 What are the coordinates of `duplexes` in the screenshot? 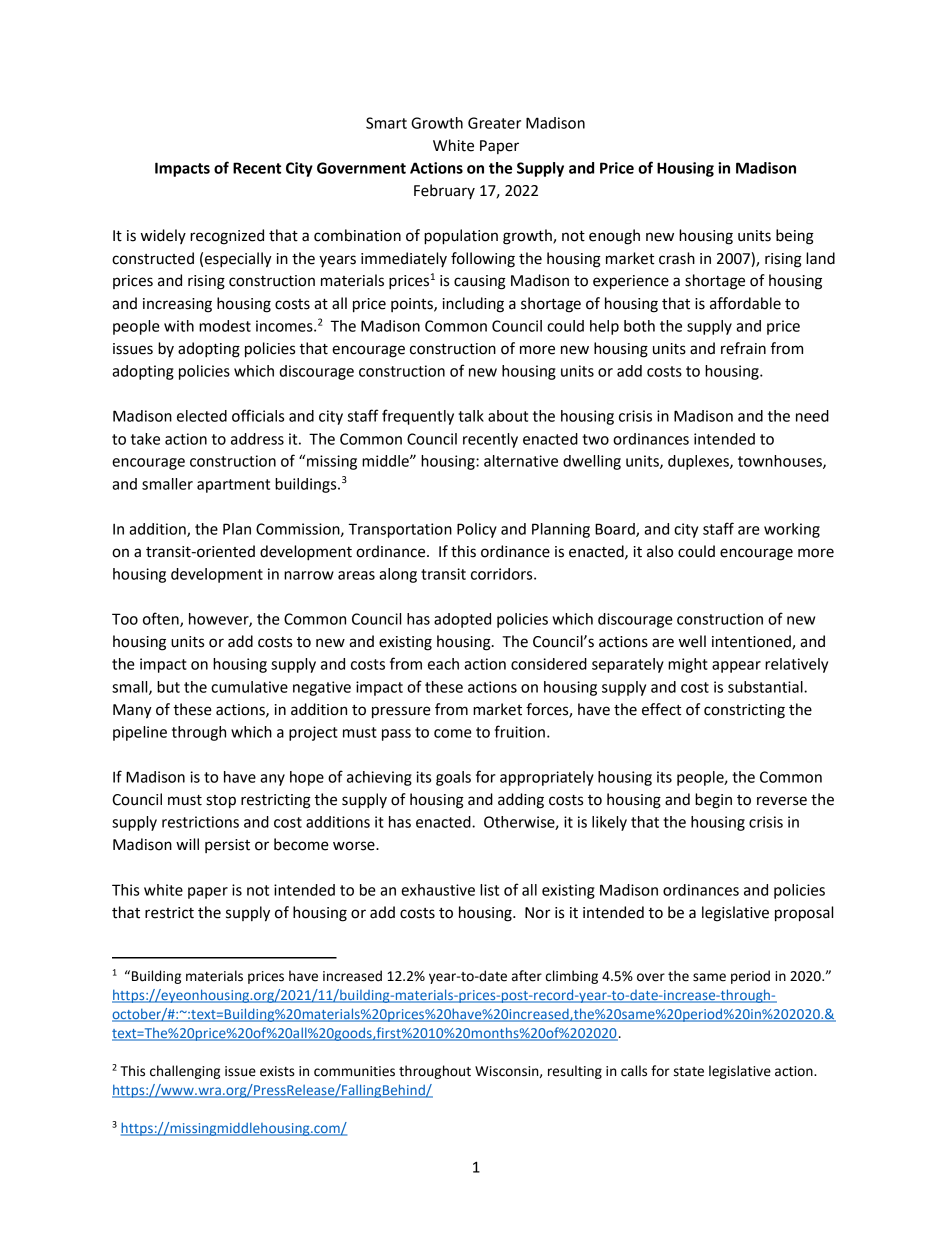 It's located at (699, 462).
